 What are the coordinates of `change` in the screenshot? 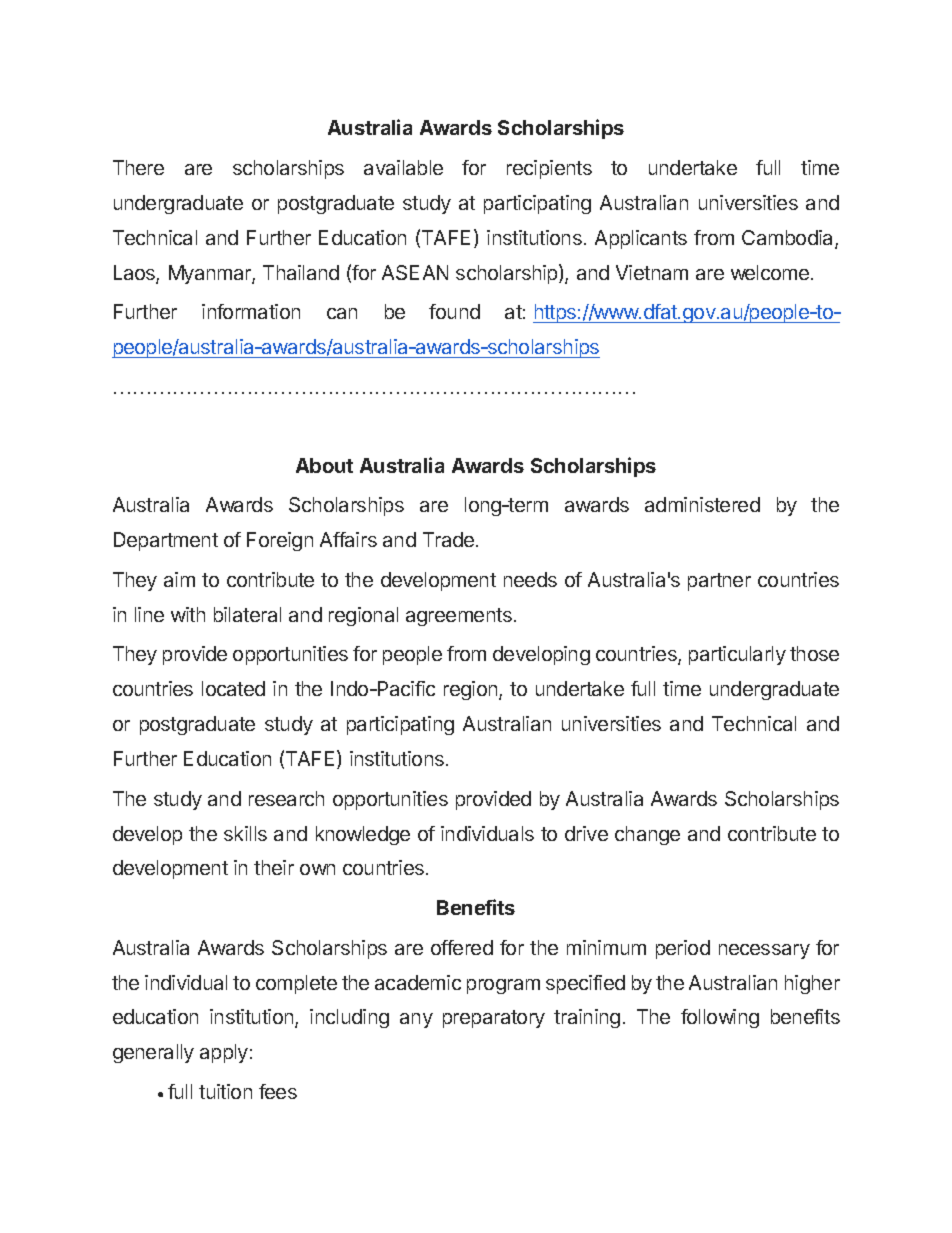 It's located at (647, 835).
